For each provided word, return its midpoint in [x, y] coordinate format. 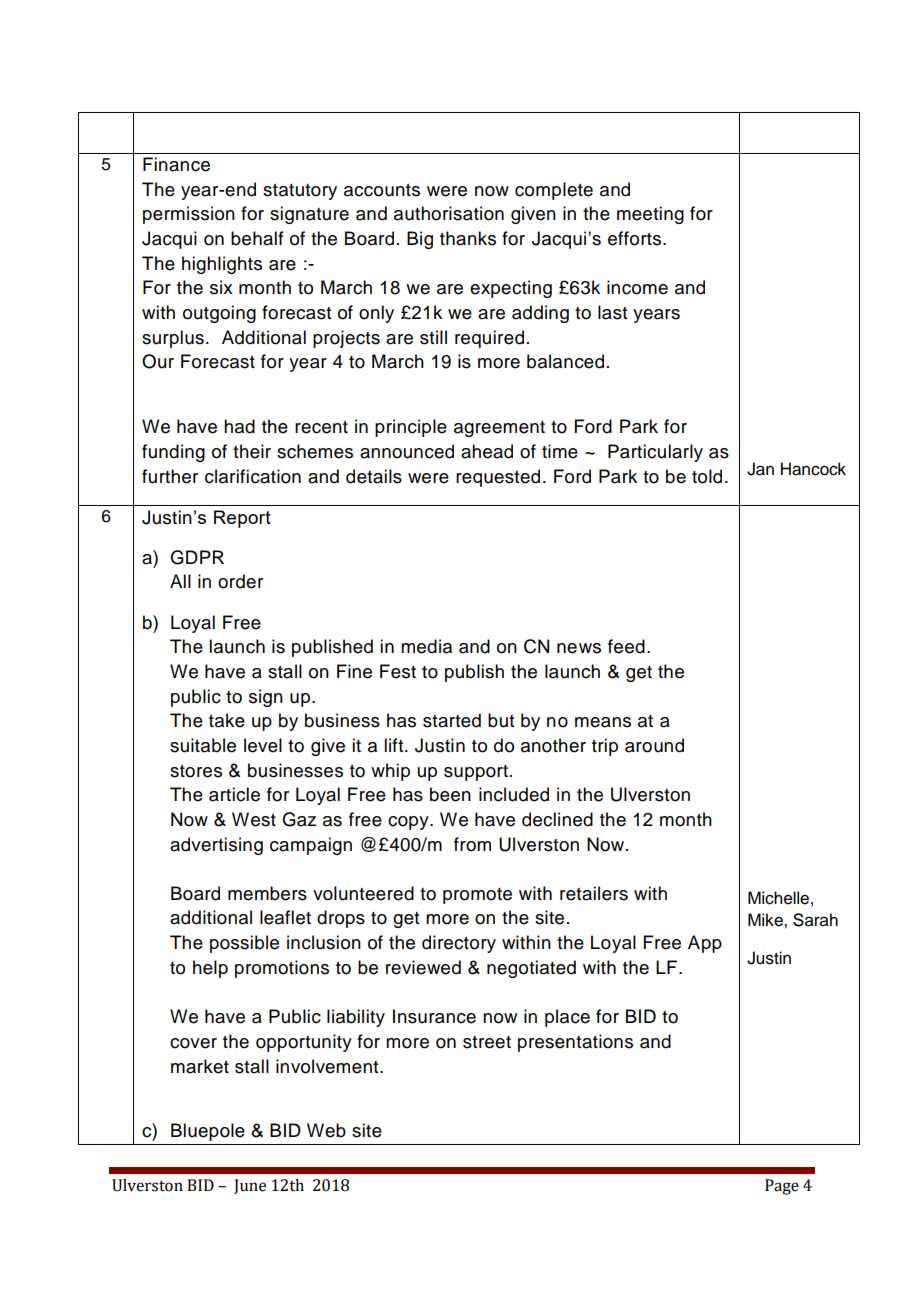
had [239, 426]
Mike [766, 920]
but [501, 720]
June [250, 1186]
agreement [499, 429]
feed [626, 646]
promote [477, 896]
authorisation [449, 213]
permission [189, 215]
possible [244, 944]
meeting [650, 215]
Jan [760, 469]
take [227, 720]
